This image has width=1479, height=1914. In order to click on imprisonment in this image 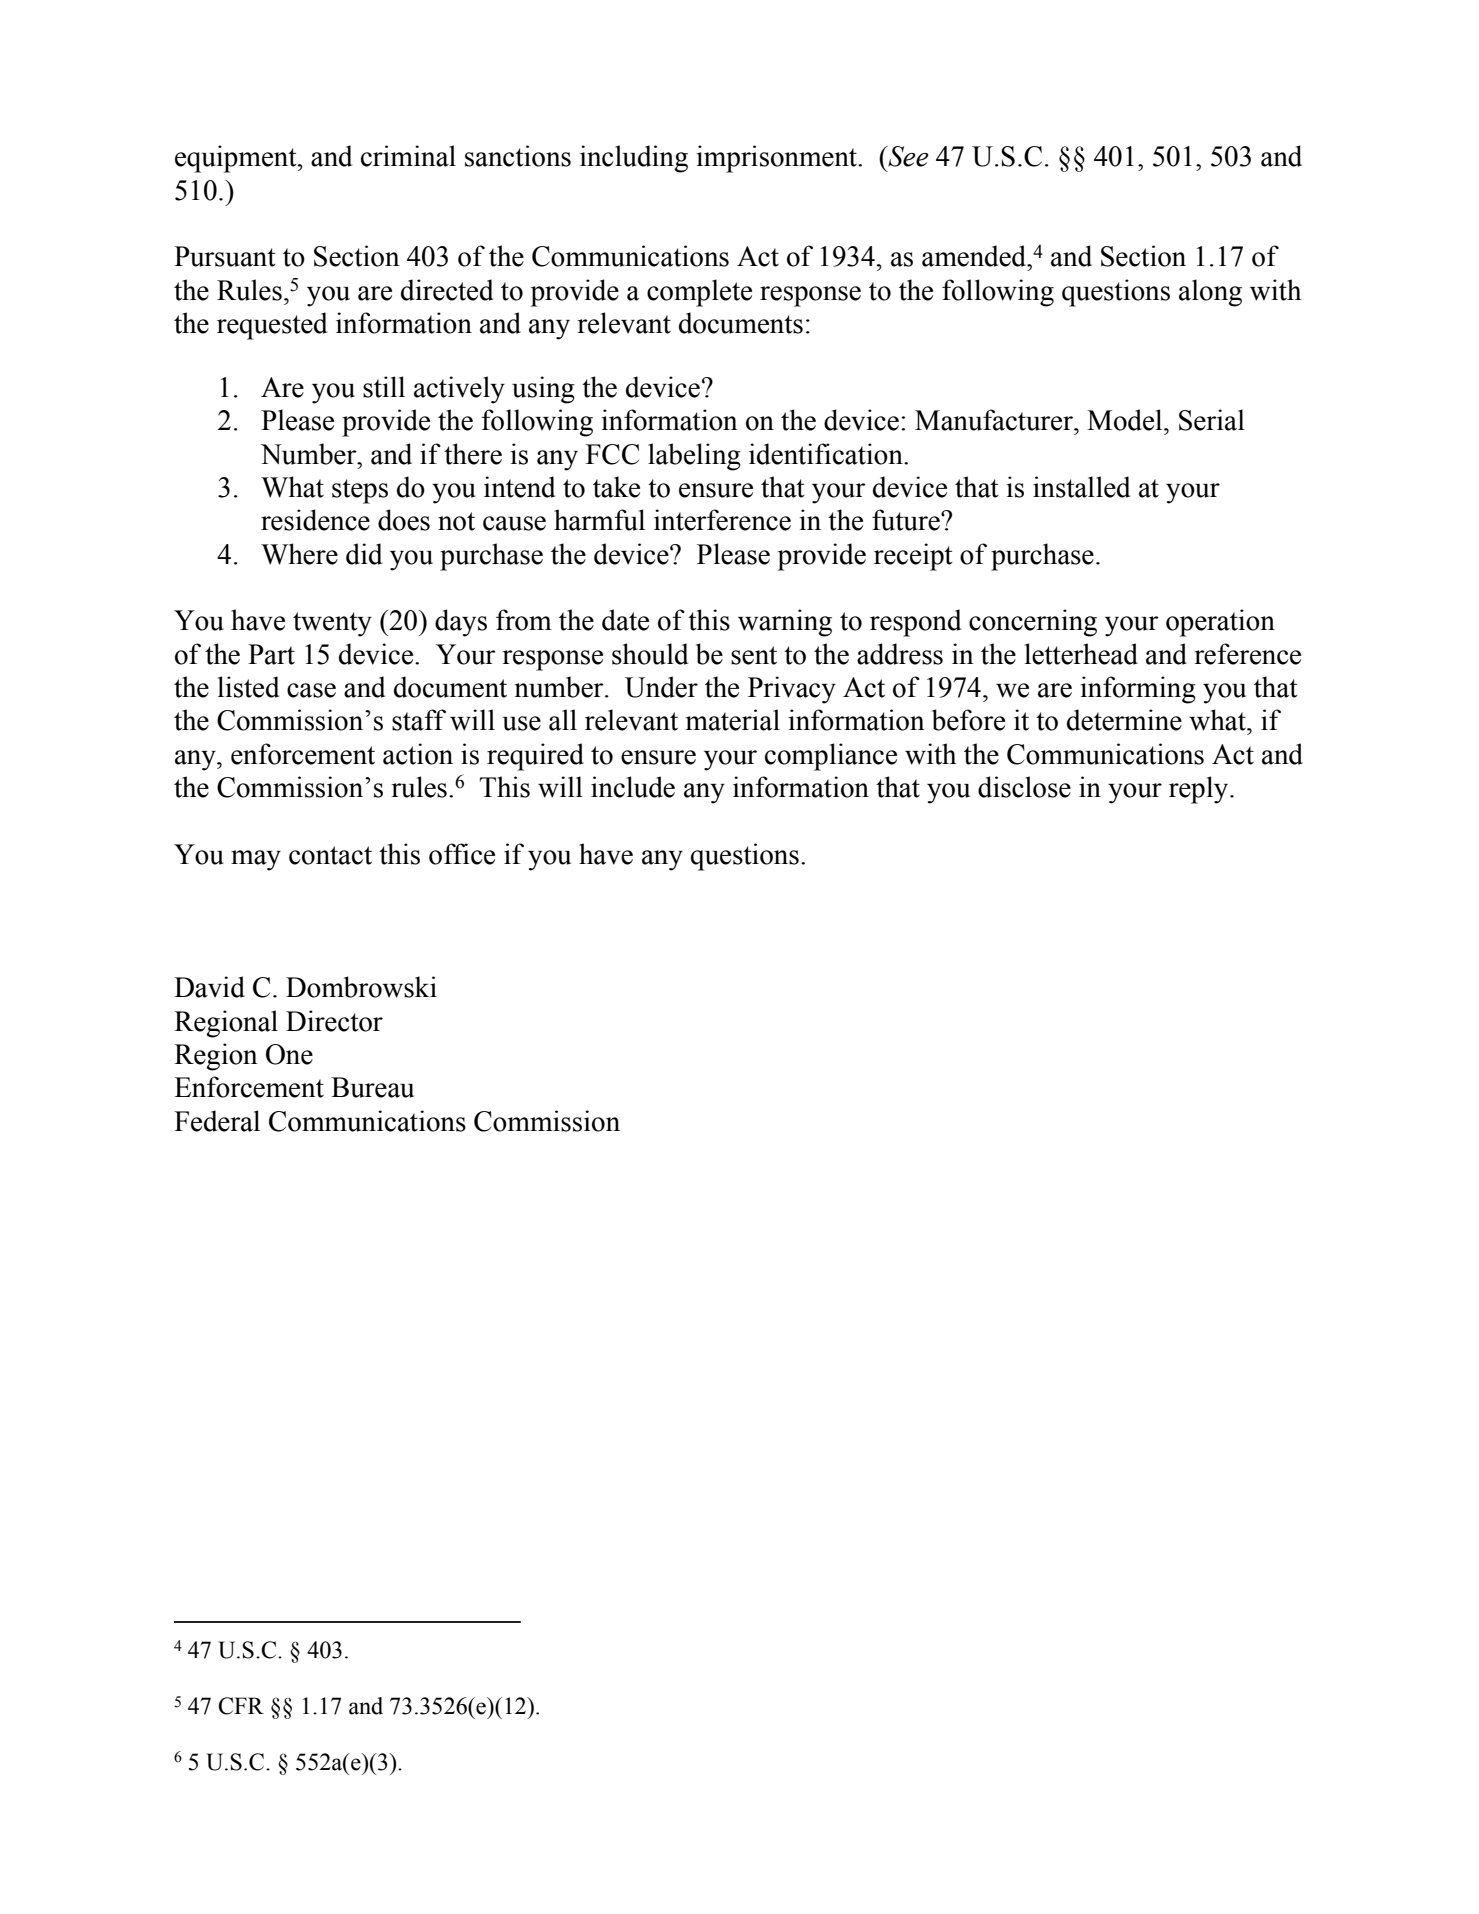, I will do `click(778, 159)`.
